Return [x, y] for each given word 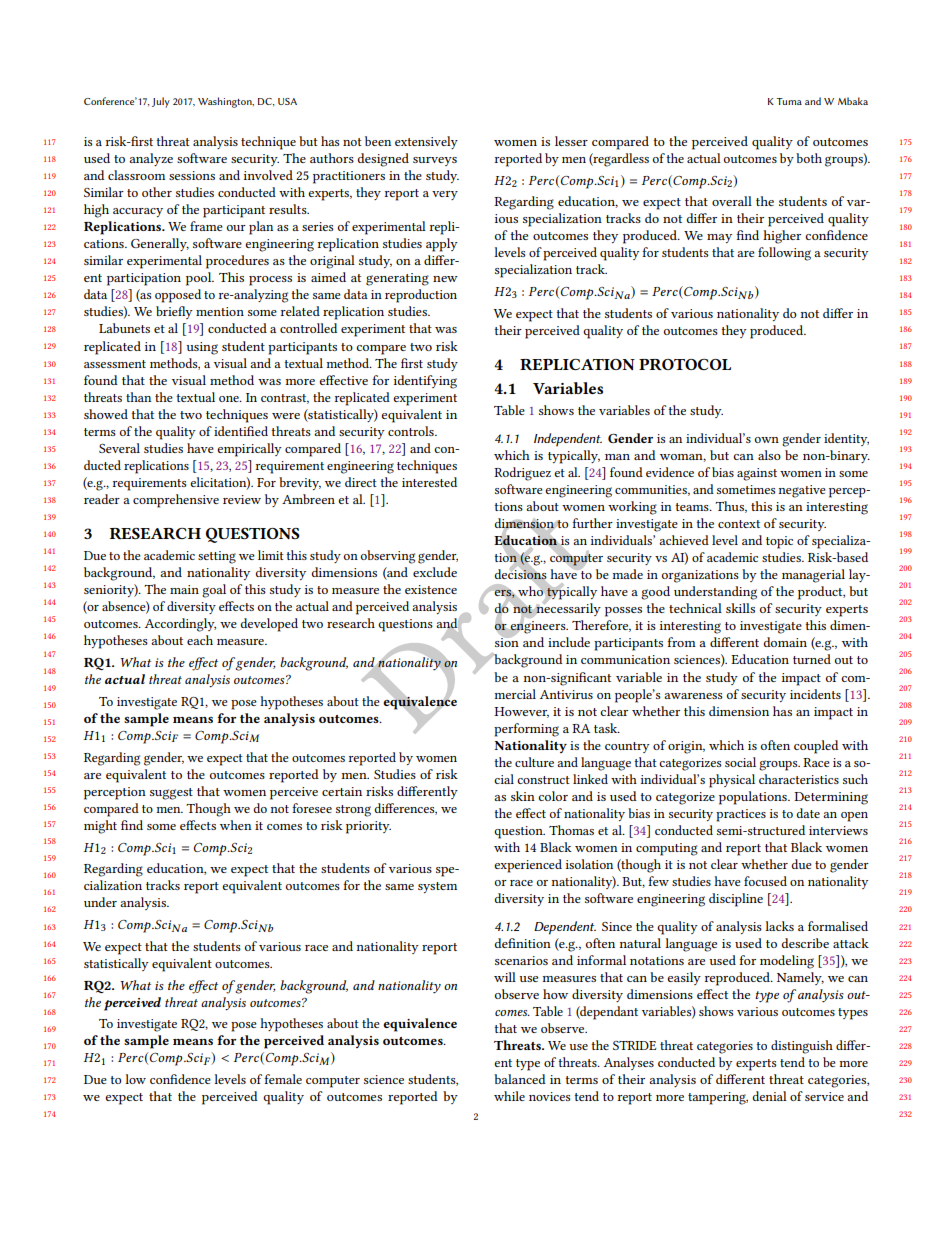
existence [431, 589]
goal [214, 591]
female [283, 1079]
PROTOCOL [685, 364]
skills [740, 608]
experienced [528, 866]
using [202, 348]
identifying [425, 382]
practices [741, 815]
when [236, 825]
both [809, 158]
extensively [426, 142]
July [161, 102]
